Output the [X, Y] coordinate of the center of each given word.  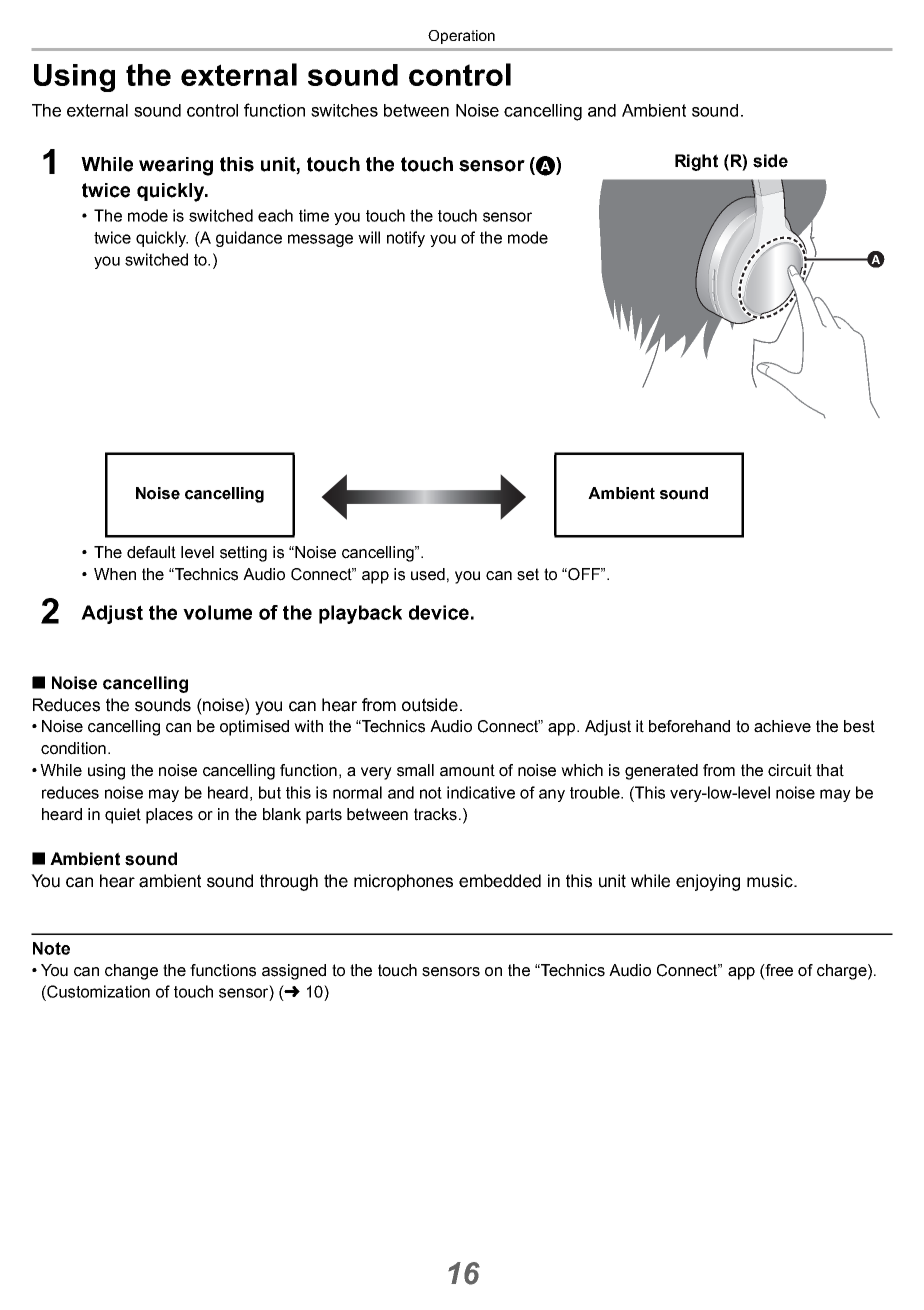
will [369, 237]
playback [360, 614]
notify [406, 239]
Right [696, 162]
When [115, 574]
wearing [176, 166]
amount [467, 770]
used [428, 574]
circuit [790, 770]
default [151, 552]
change [131, 972]
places [169, 816]
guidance [249, 239]
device [439, 612]
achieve [782, 726]
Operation [461, 37]
